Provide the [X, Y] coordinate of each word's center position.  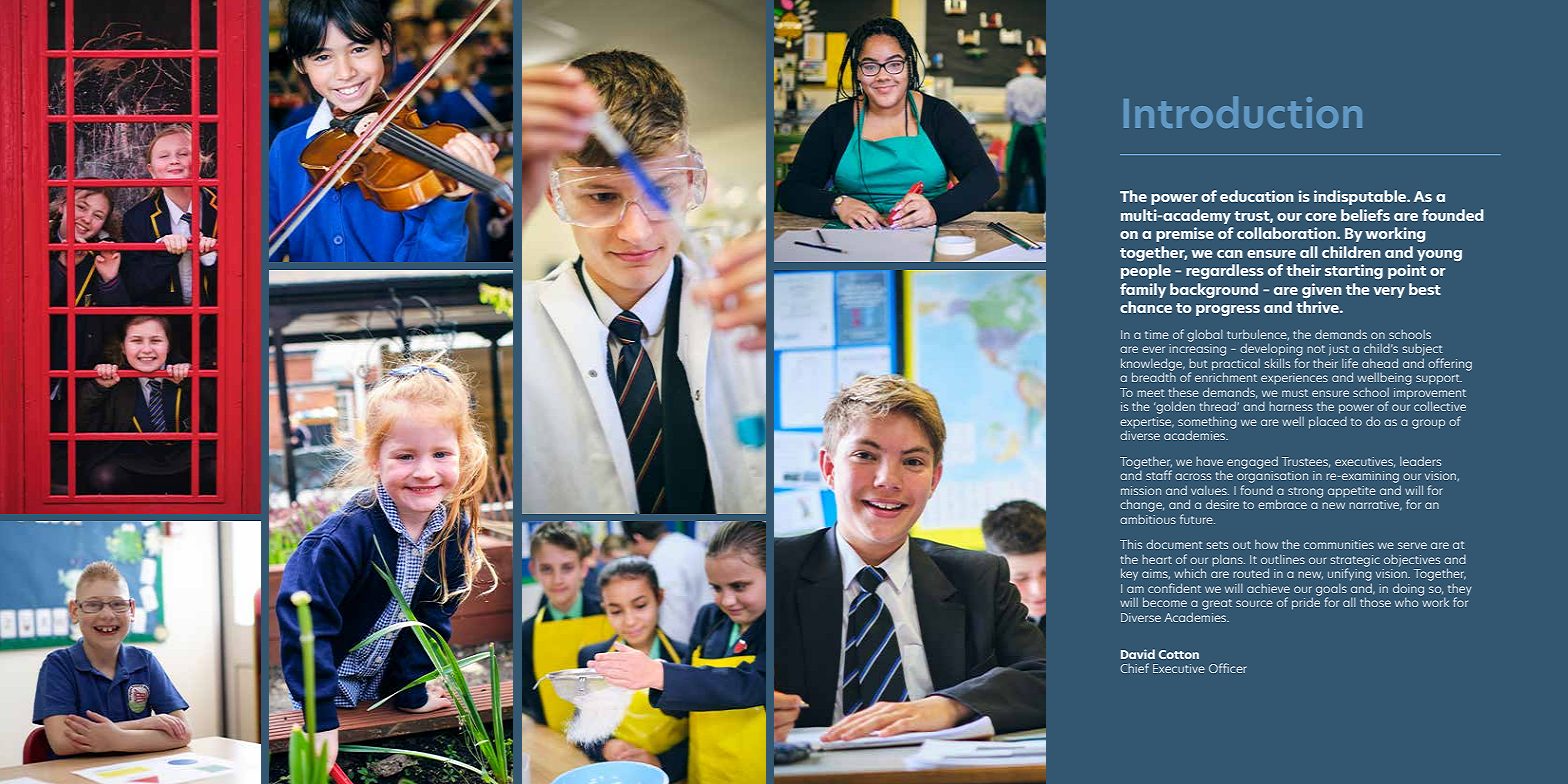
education [1257, 196]
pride [1306, 602]
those [1375, 602]
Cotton [1179, 654]
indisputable [1361, 197]
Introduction [1243, 112]
